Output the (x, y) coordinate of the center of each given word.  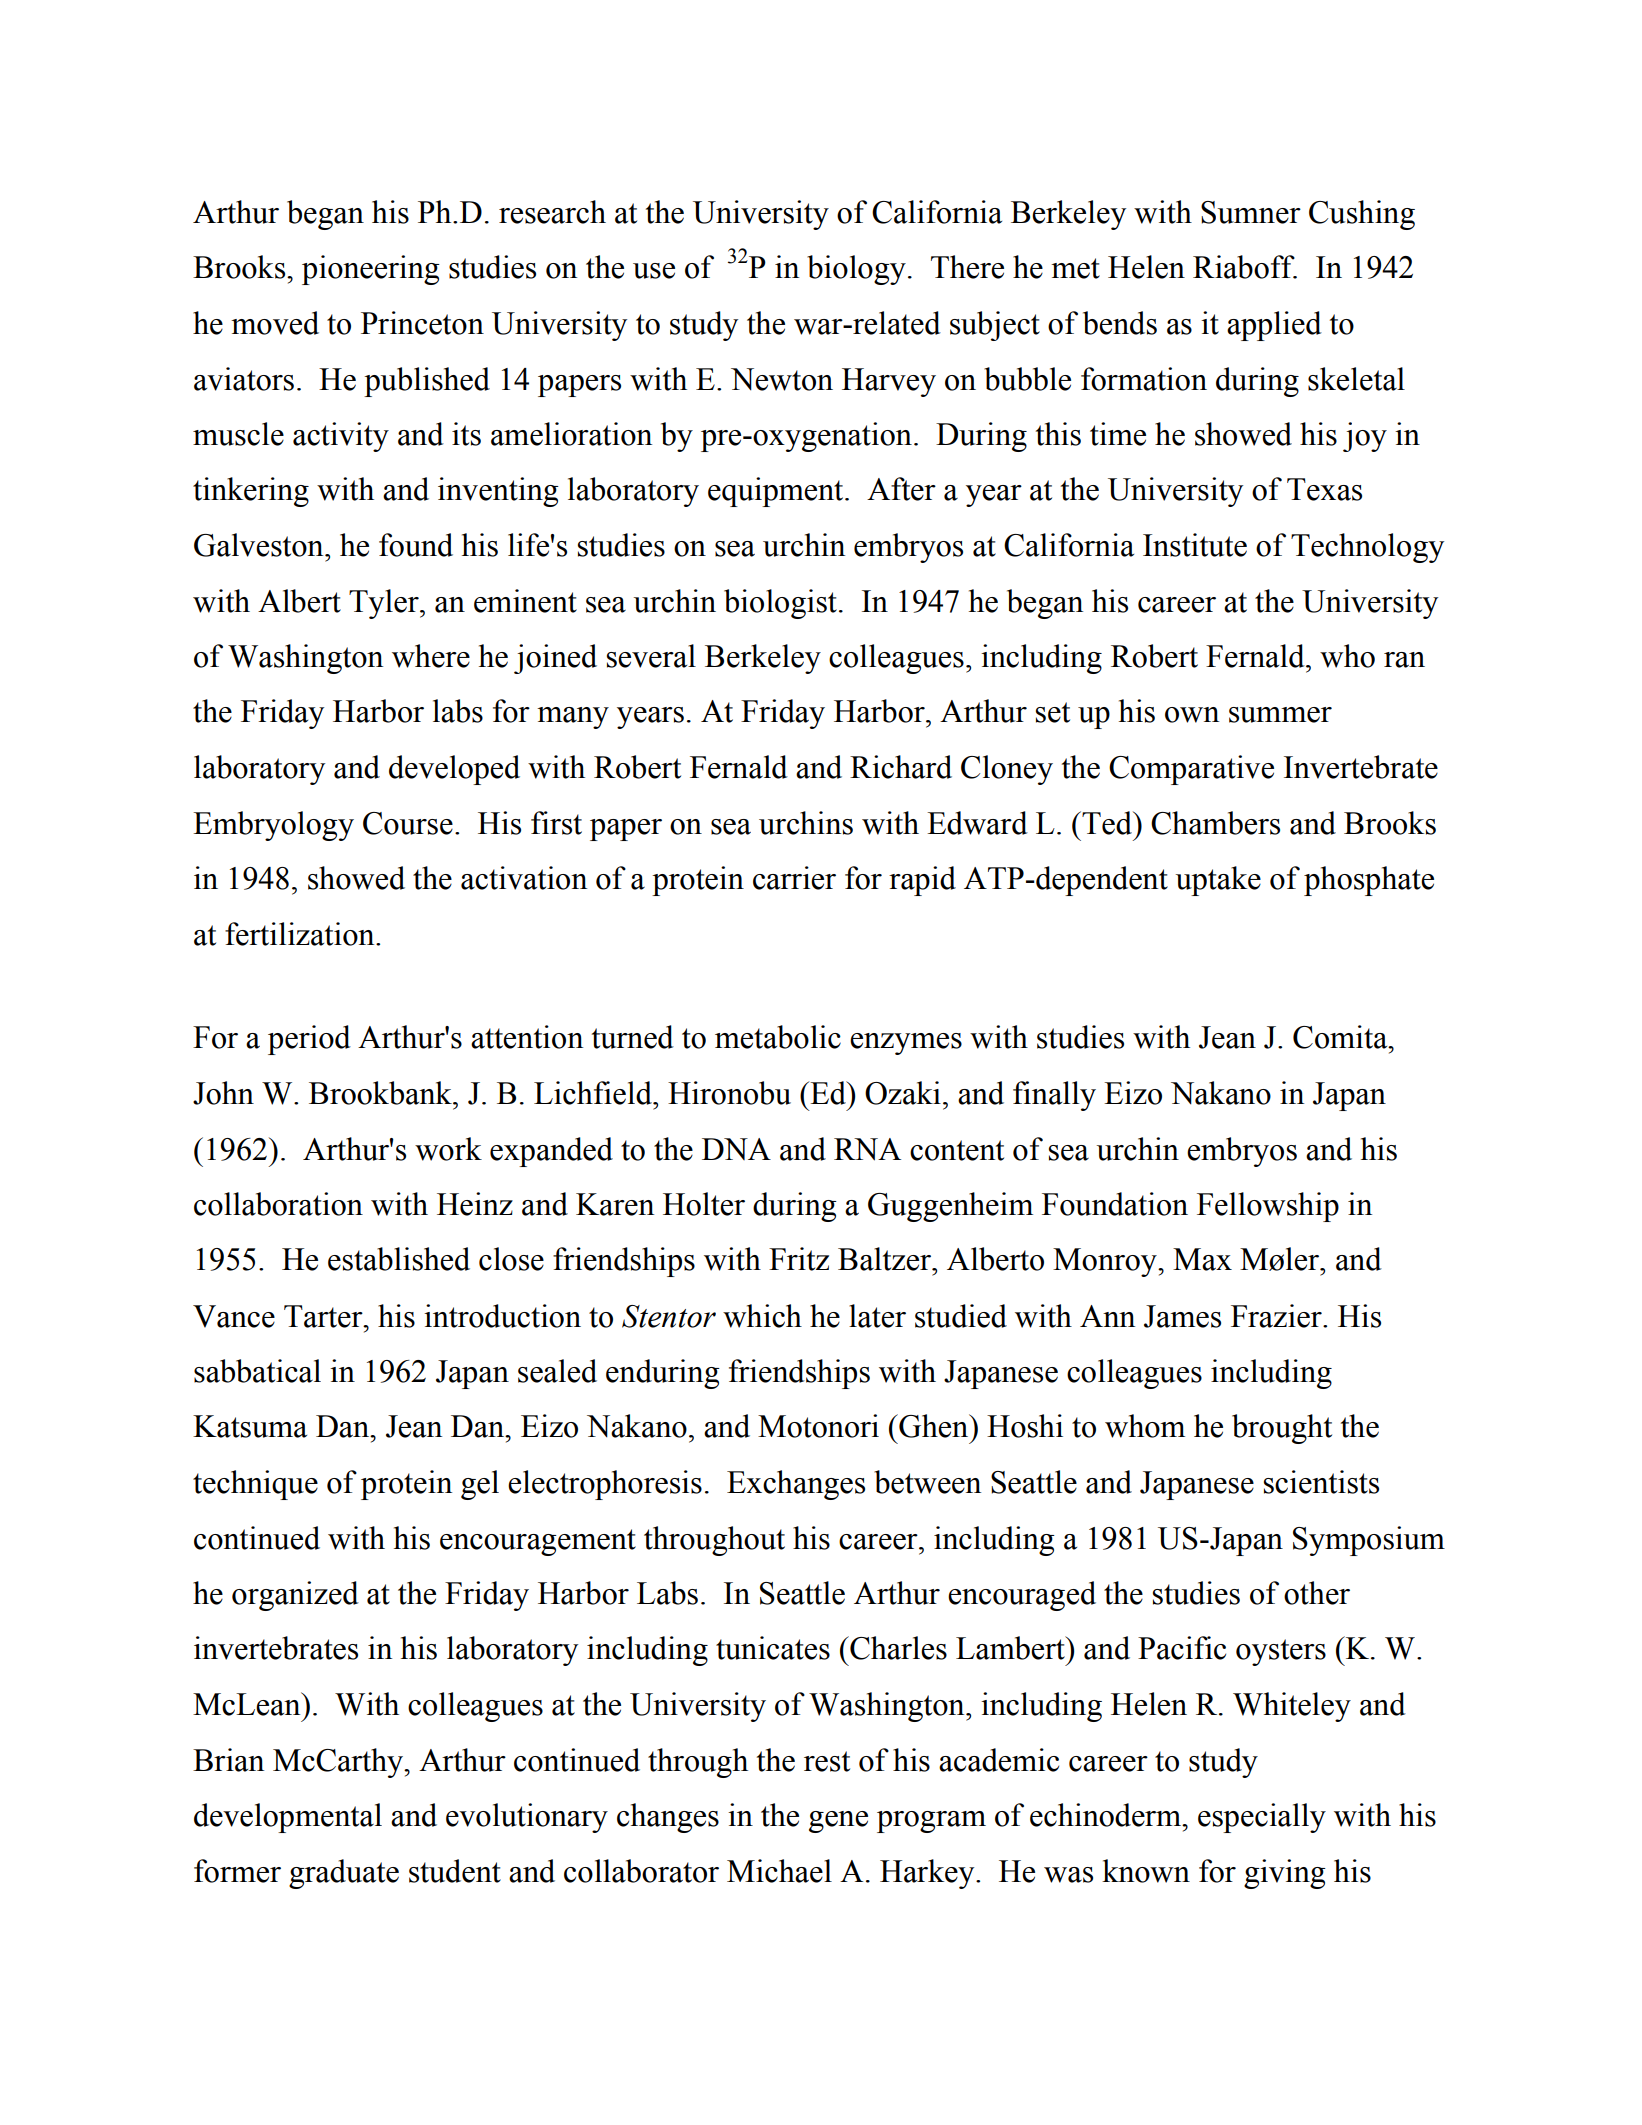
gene (838, 1822)
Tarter (324, 1316)
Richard (901, 767)
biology (856, 270)
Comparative (1191, 770)
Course (408, 823)
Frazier (1277, 1316)
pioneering (371, 270)
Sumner (1251, 212)
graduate (344, 1874)
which (762, 1316)
